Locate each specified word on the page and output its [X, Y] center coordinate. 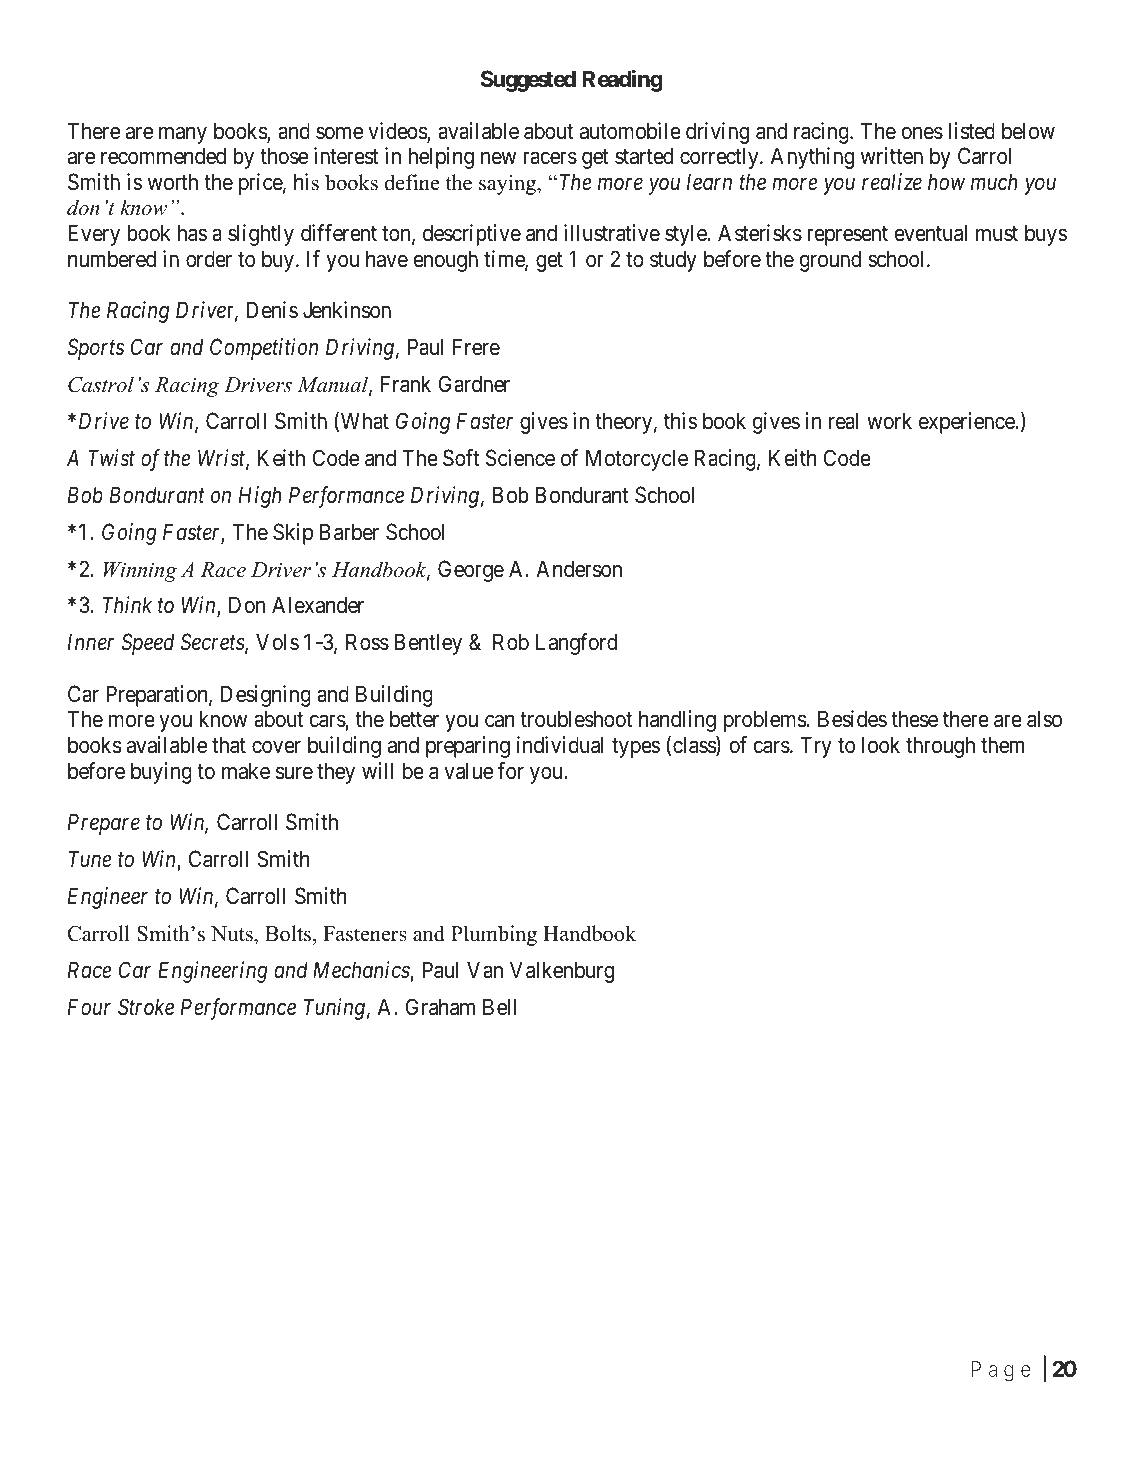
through [940, 747]
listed [971, 131]
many [183, 135]
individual [560, 745]
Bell [499, 1007]
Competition [264, 349]
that [229, 745]
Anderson [579, 569]
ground [830, 261]
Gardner [474, 384]
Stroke [146, 1007]
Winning [140, 572]
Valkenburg [562, 972]
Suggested [528, 81]
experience [967, 423]
